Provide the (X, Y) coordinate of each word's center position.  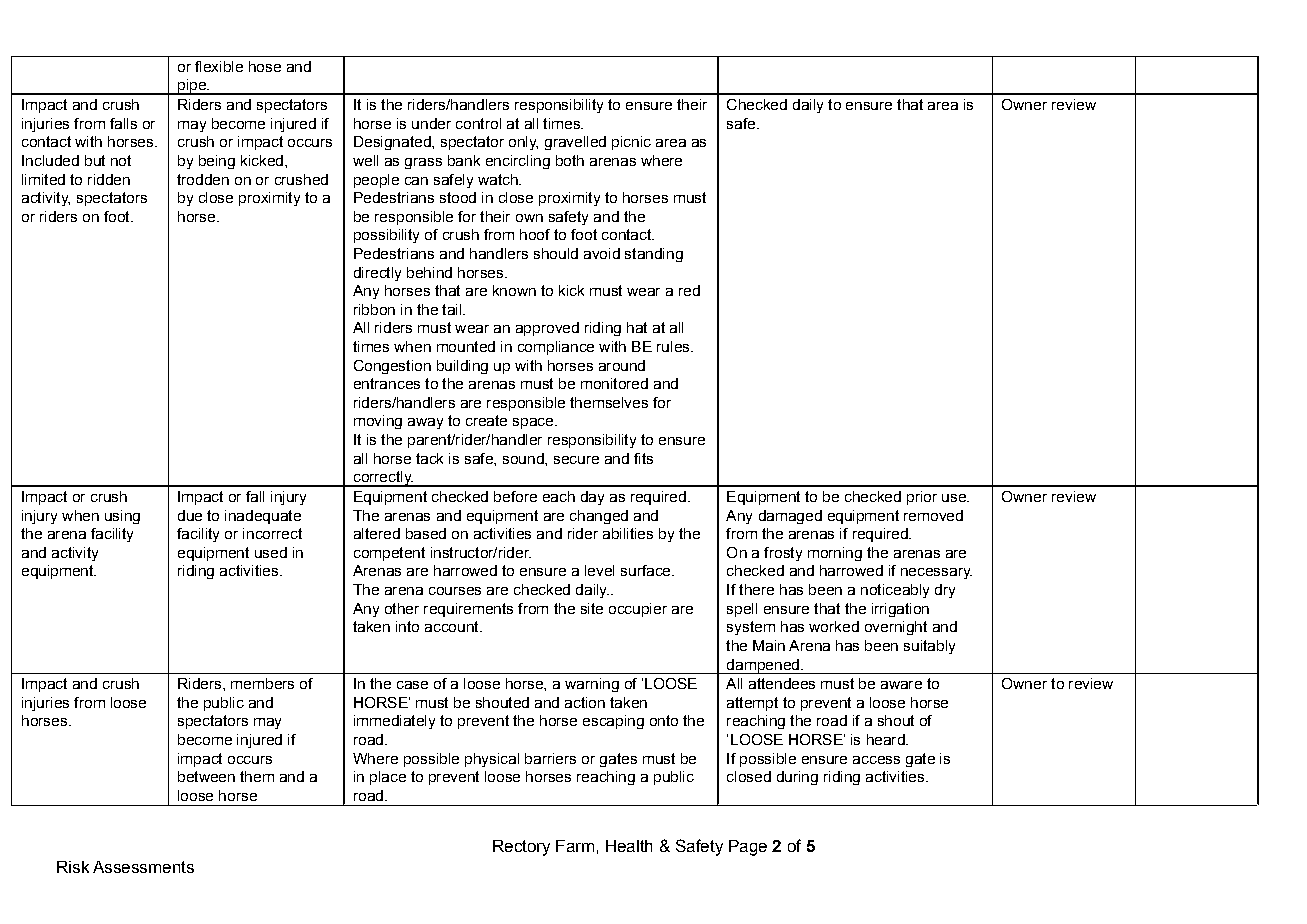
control (478, 123)
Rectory (521, 848)
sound (524, 458)
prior (922, 498)
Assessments (143, 867)
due (190, 515)
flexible (219, 66)
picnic (631, 143)
